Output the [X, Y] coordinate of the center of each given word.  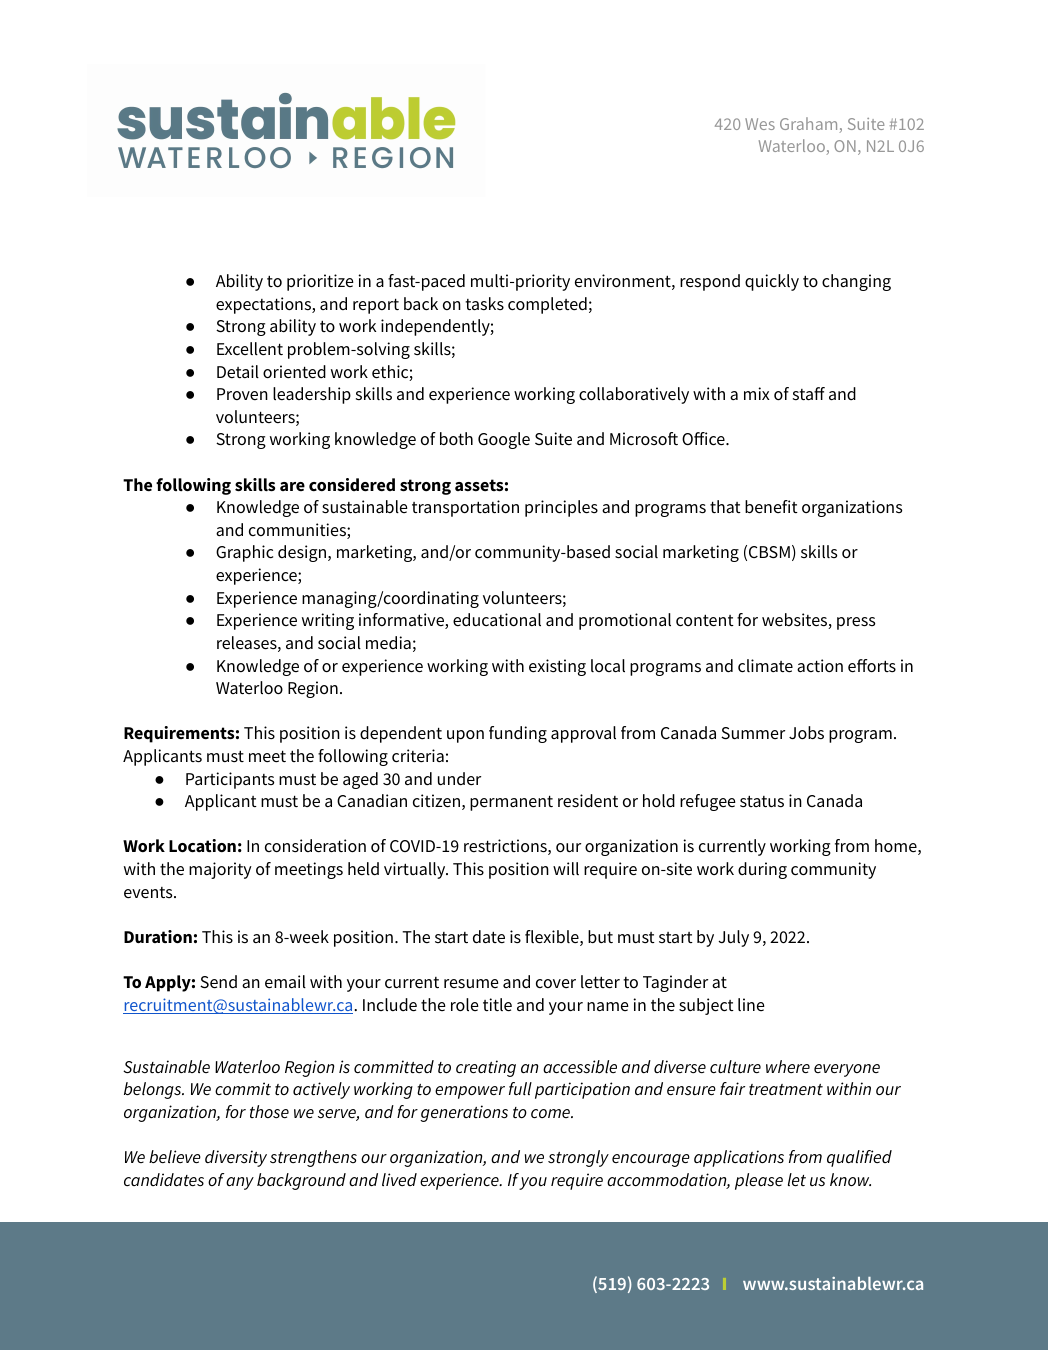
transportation [465, 508]
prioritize [320, 282]
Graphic [244, 553]
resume [471, 984]
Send [218, 982]
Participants [230, 780]
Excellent [250, 349]
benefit [771, 507]
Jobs [806, 732]
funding [518, 734]
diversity [236, 1158]
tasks [484, 303]
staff [809, 393]
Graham [810, 125]
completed [547, 305]
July [733, 938]
